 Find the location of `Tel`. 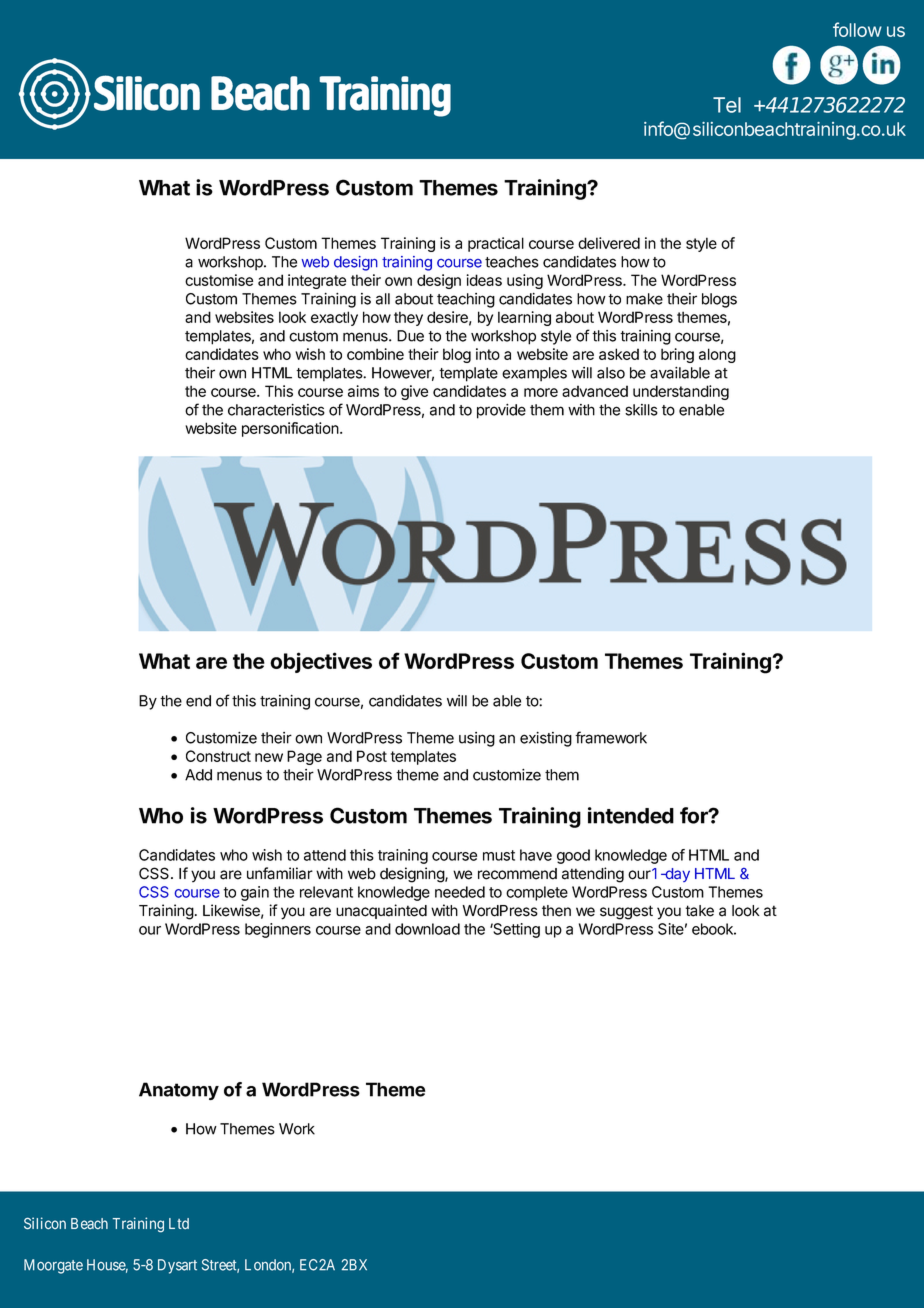

Tel is located at coordinates (727, 105).
